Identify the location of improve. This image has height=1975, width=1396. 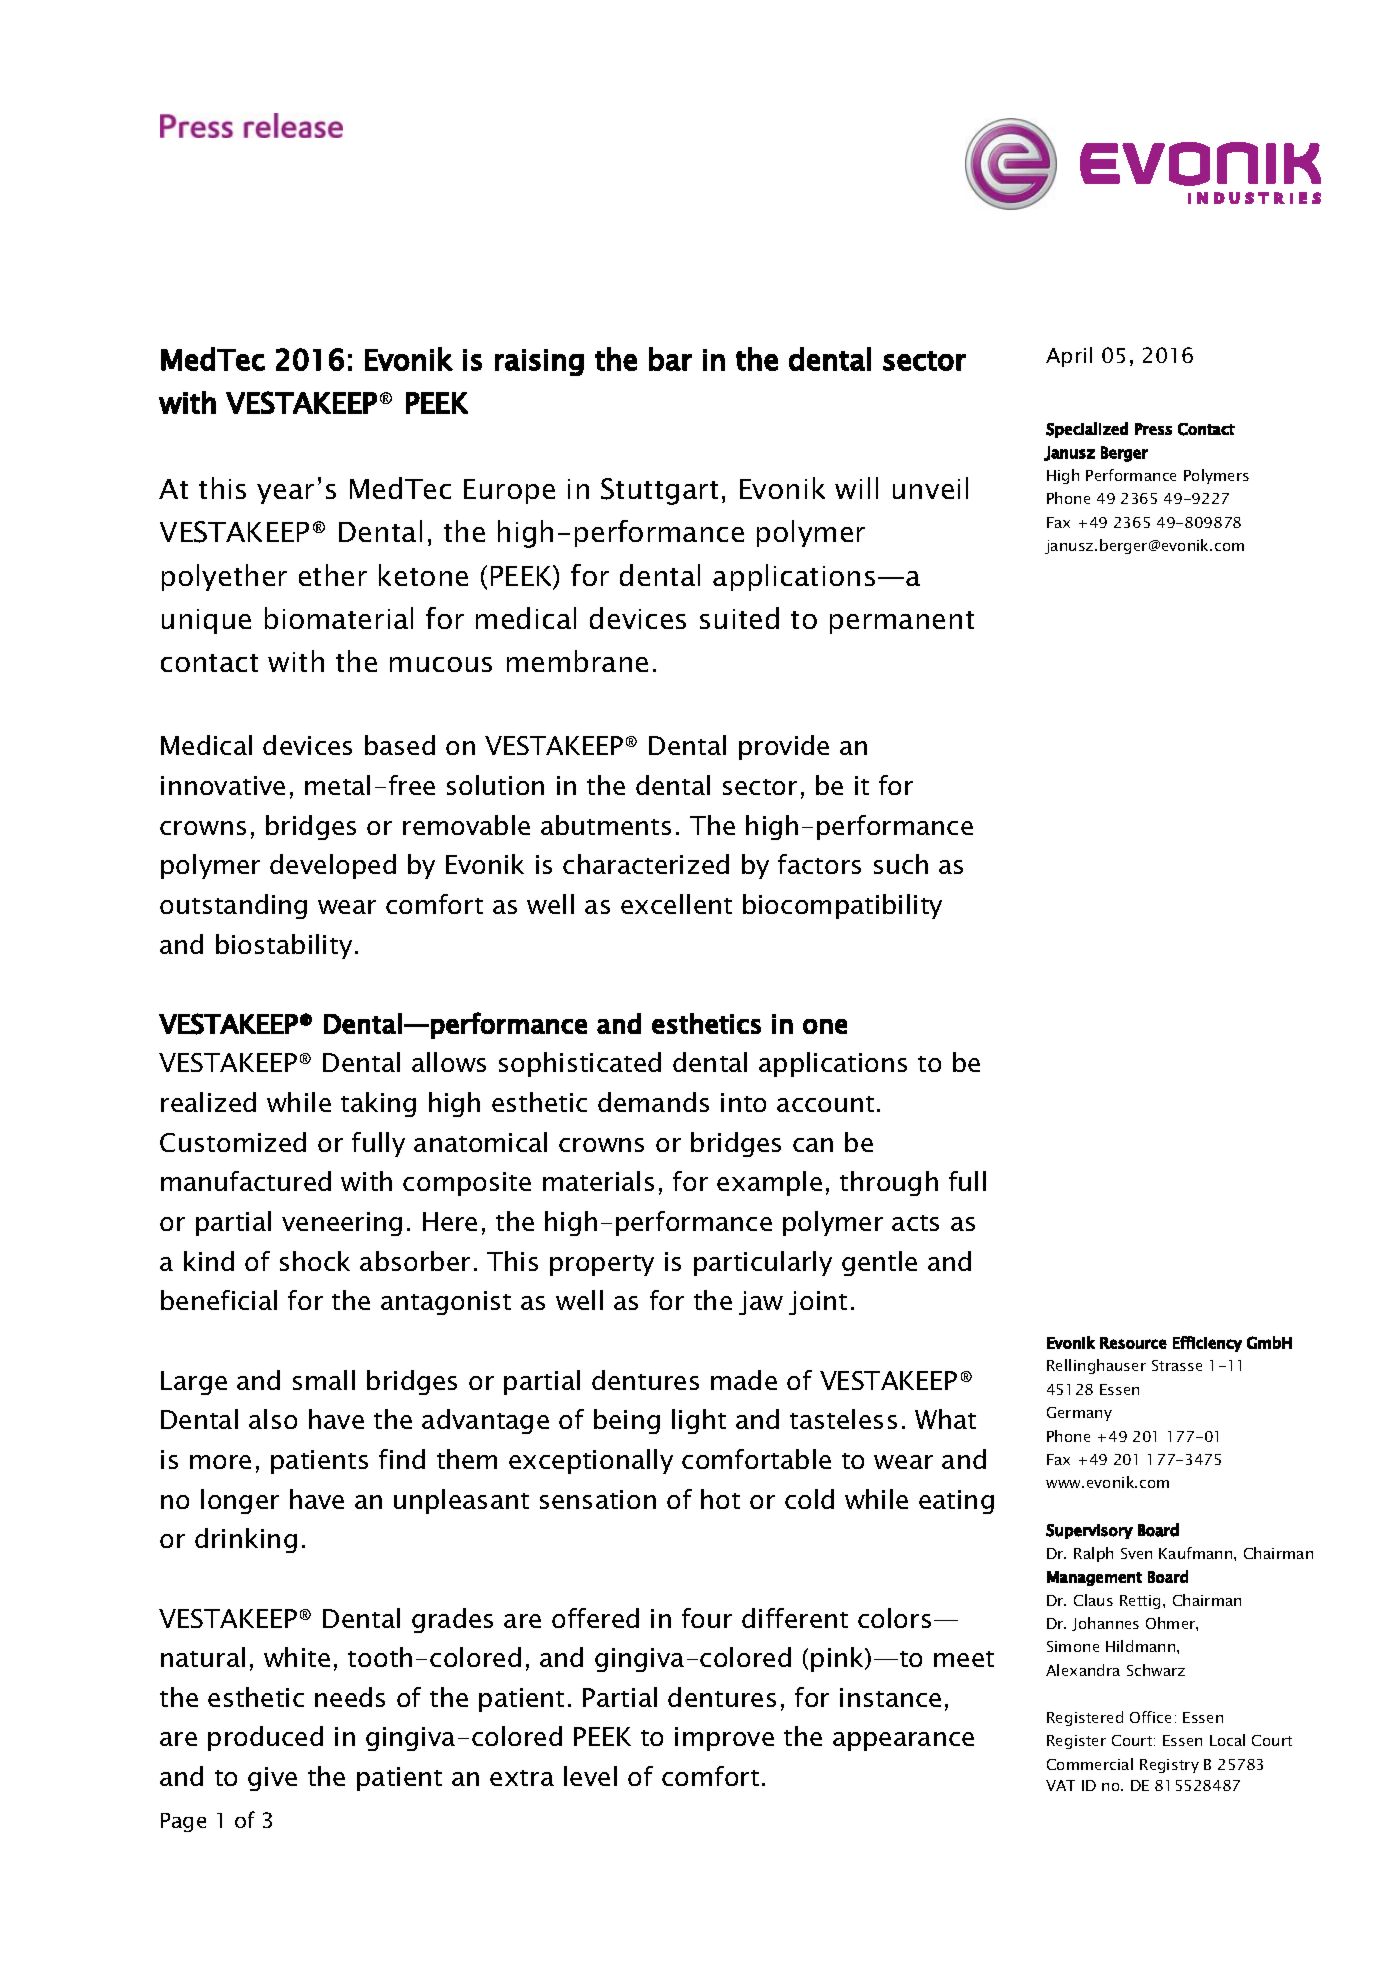
(724, 1739).
